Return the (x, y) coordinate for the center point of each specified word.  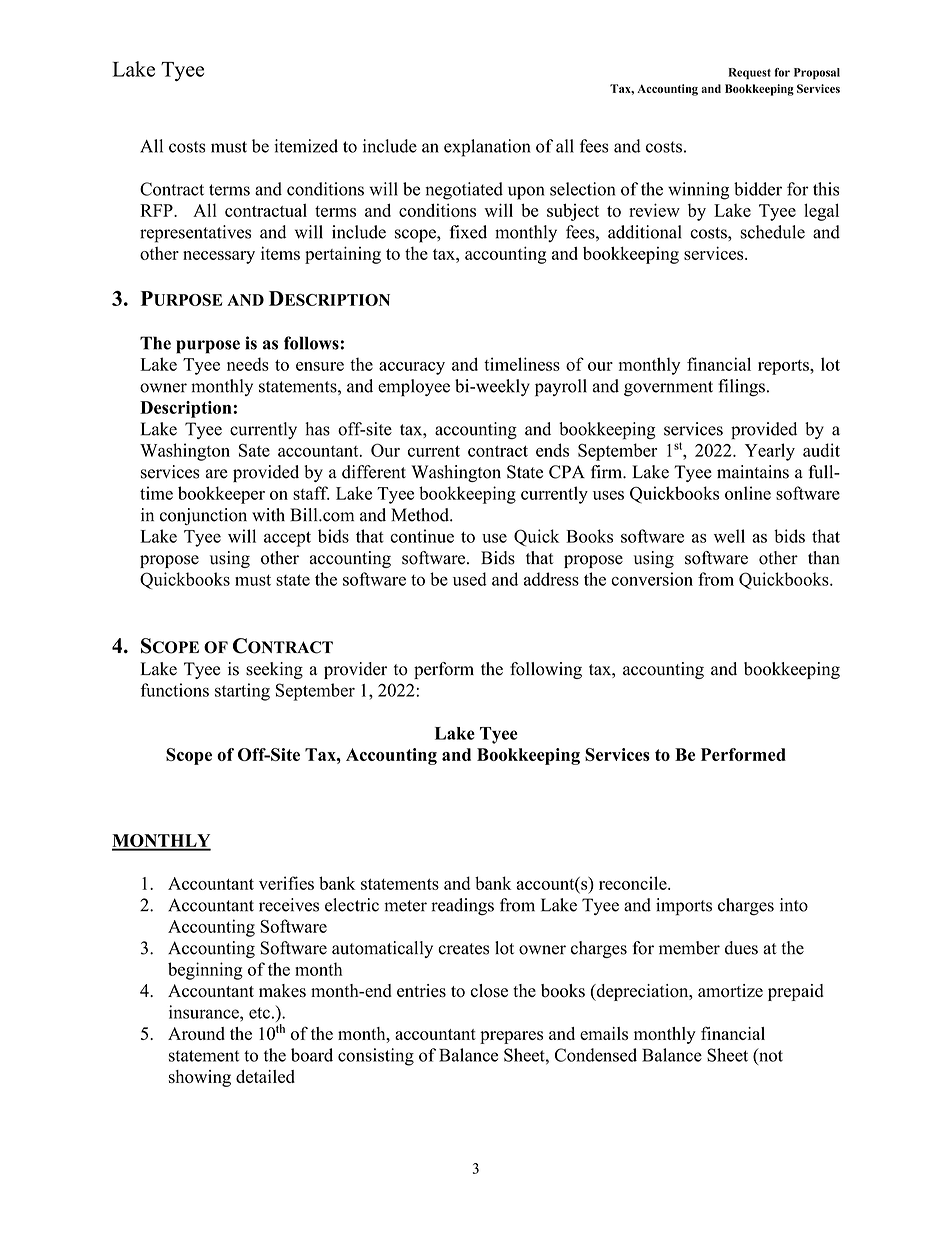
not (770, 1056)
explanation (487, 148)
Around (196, 1033)
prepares (511, 1037)
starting (242, 692)
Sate (254, 450)
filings (741, 388)
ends (552, 450)
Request (750, 73)
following (546, 670)
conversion (652, 579)
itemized (306, 146)
